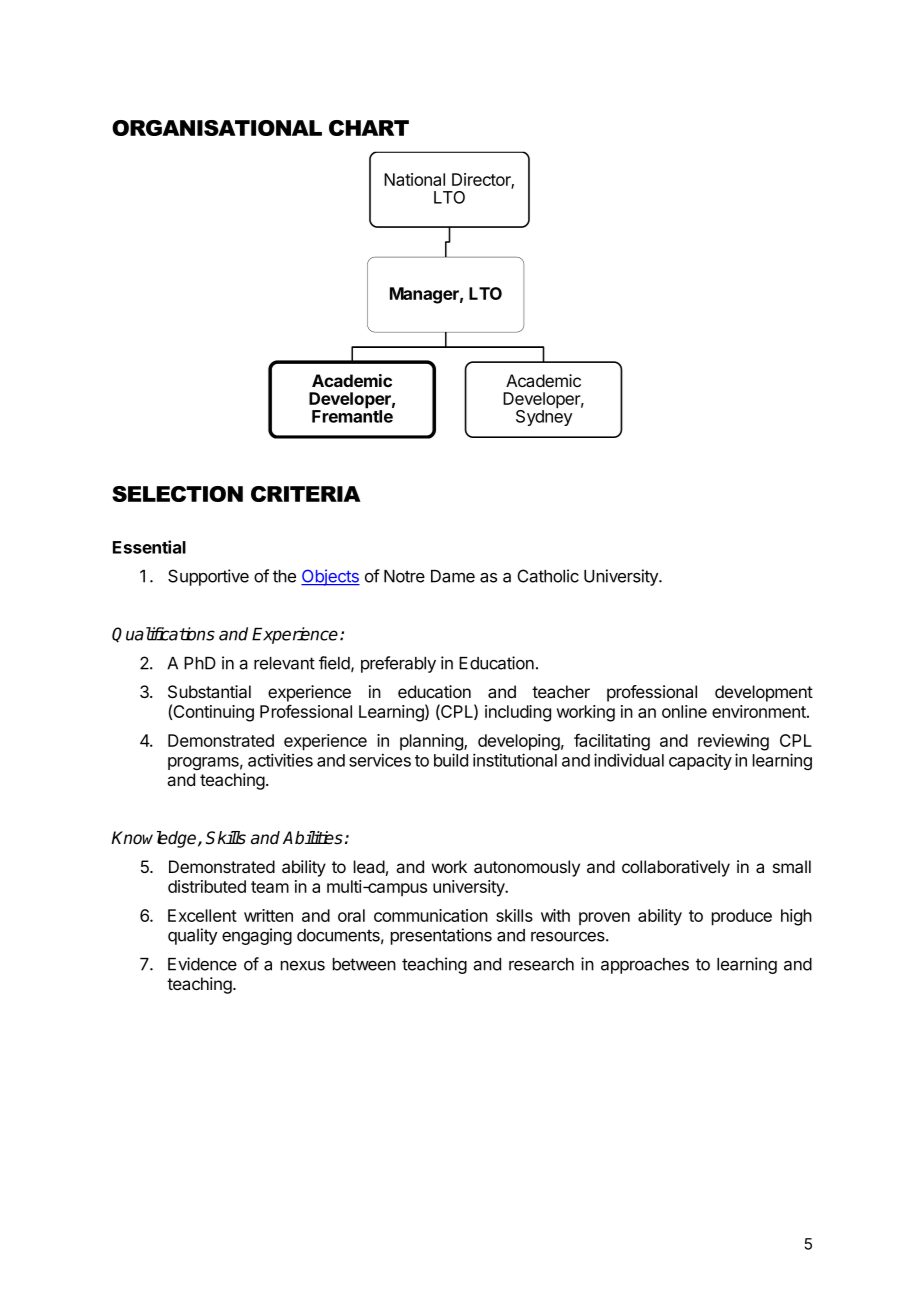 The image size is (924, 1308). Describe the element at coordinates (369, 128) in the screenshot. I see `CHART` at that location.
